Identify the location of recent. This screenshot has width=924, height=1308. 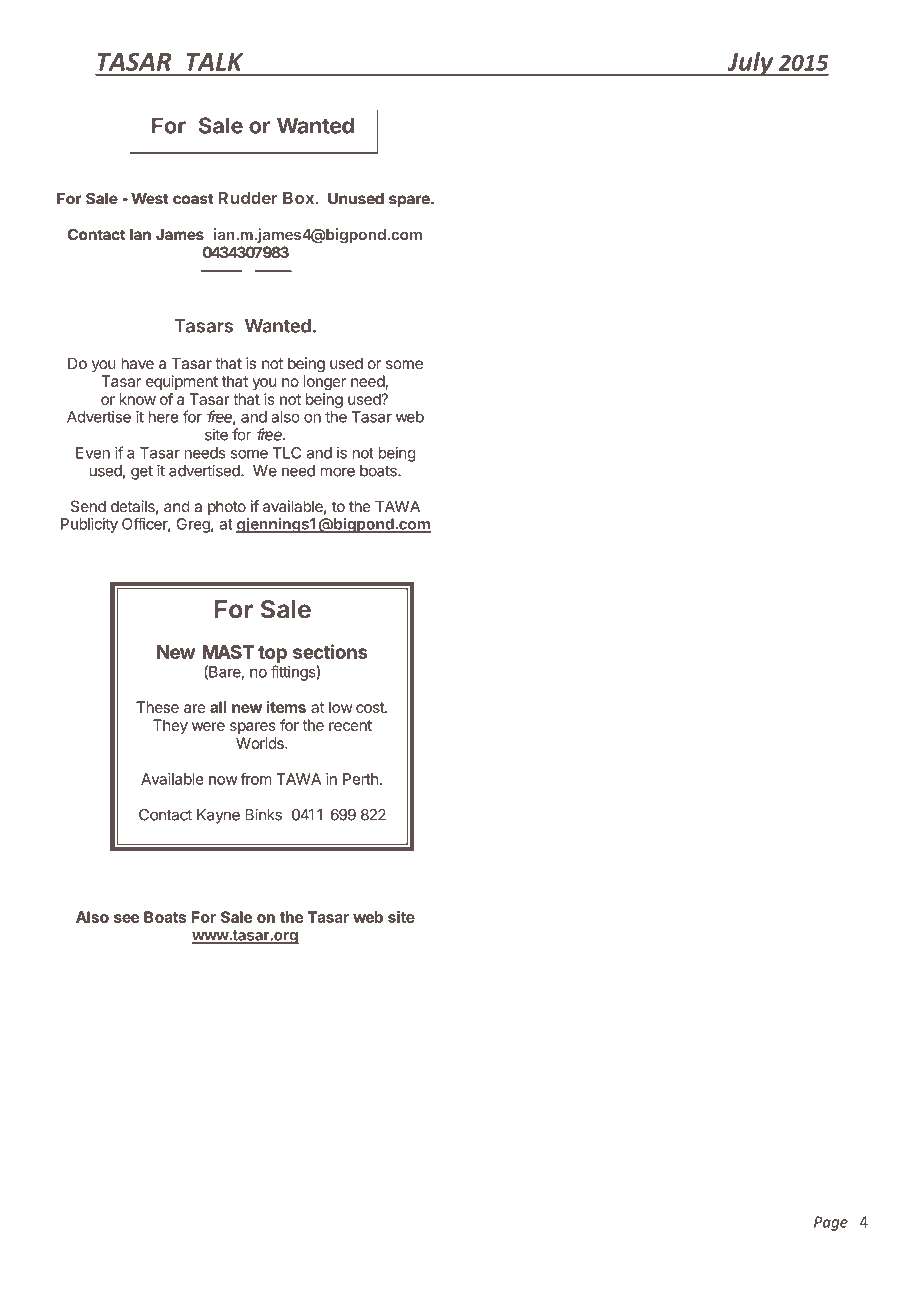
(350, 725).
